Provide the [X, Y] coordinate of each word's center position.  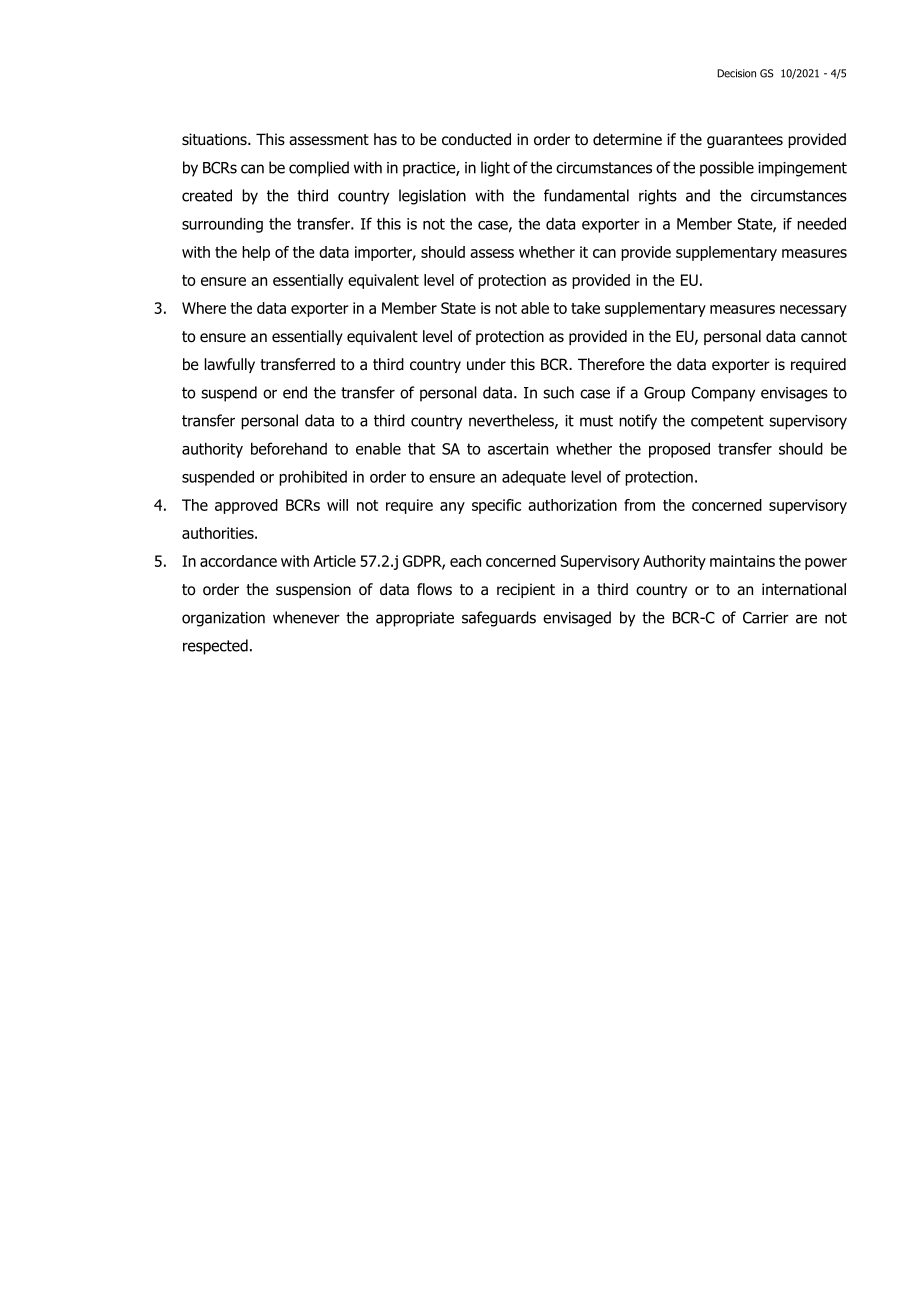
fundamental [586, 195]
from [639, 505]
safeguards [499, 619]
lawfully [230, 365]
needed [821, 223]
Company [723, 394]
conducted [476, 139]
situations [215, 139]
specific [496, 506]
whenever [306, 617]
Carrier [766, 618]
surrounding [222, 225]
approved [246, 506]
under [486, 364]
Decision [736, 73]
